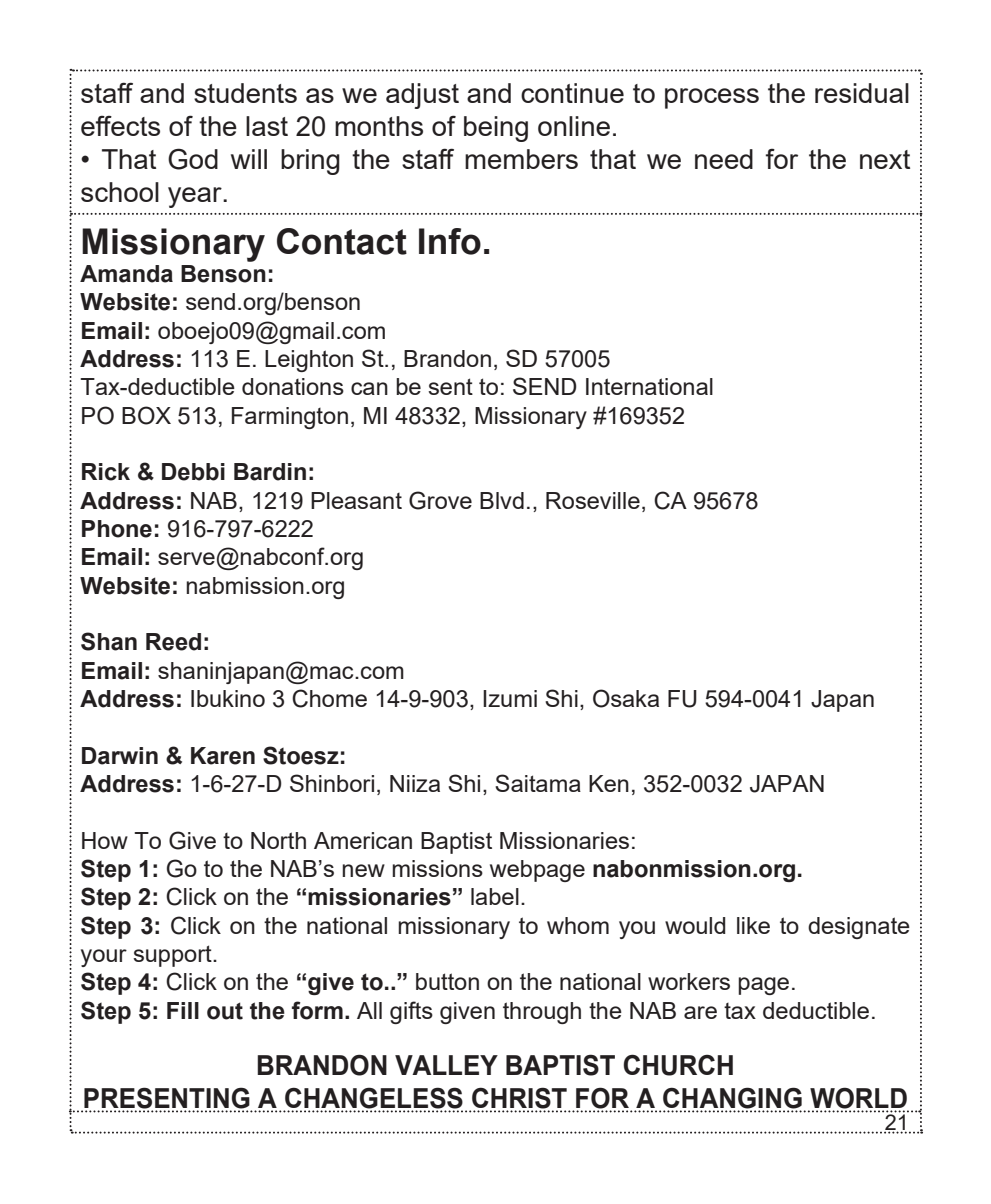 This screenshot has height=1204, width=991. Describe the element at coordinates (724, 159) in the screenshot. I see `need` at that location.
